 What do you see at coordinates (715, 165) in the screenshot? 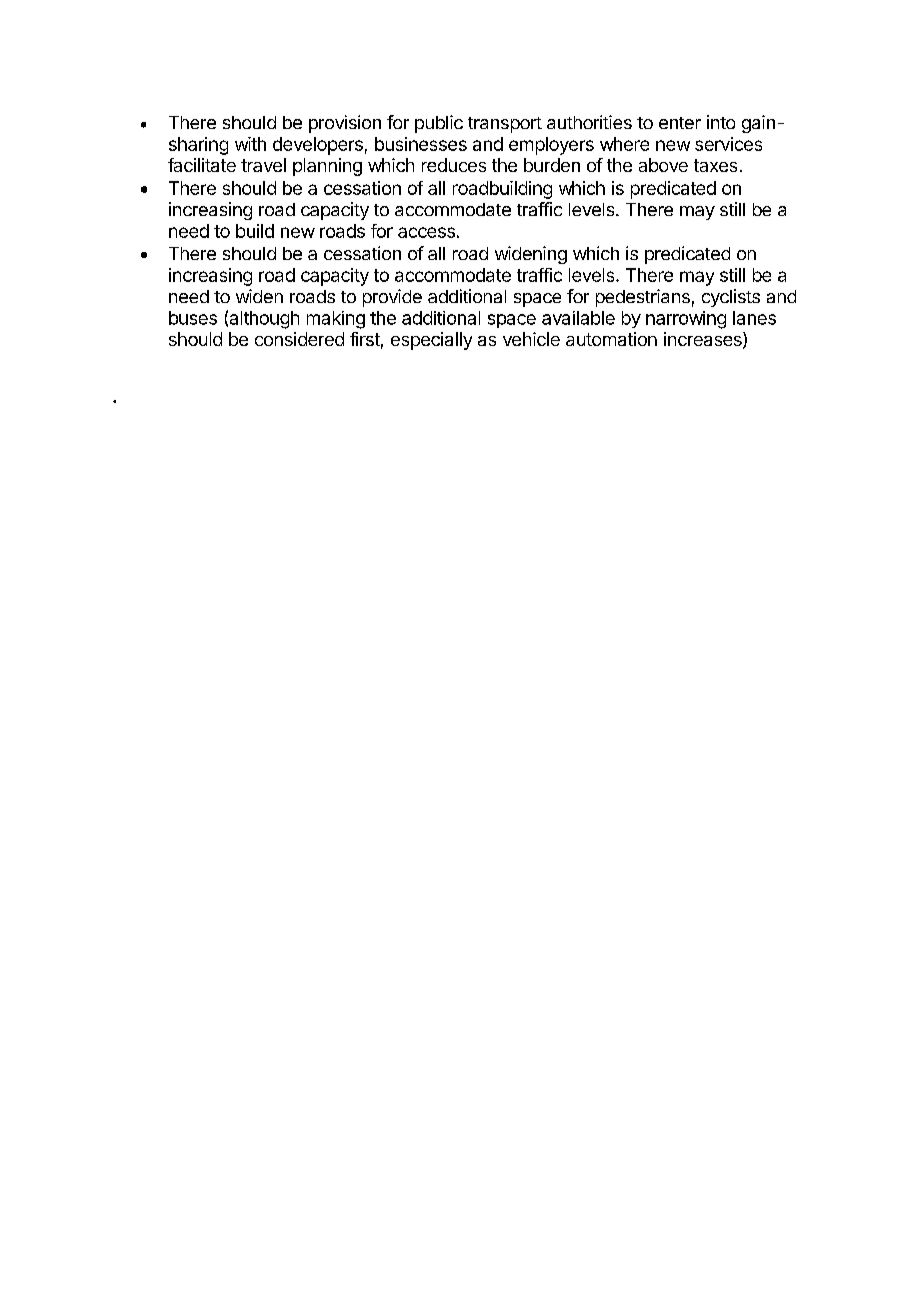
I see `taxes` at bounding box center [715, 165].
